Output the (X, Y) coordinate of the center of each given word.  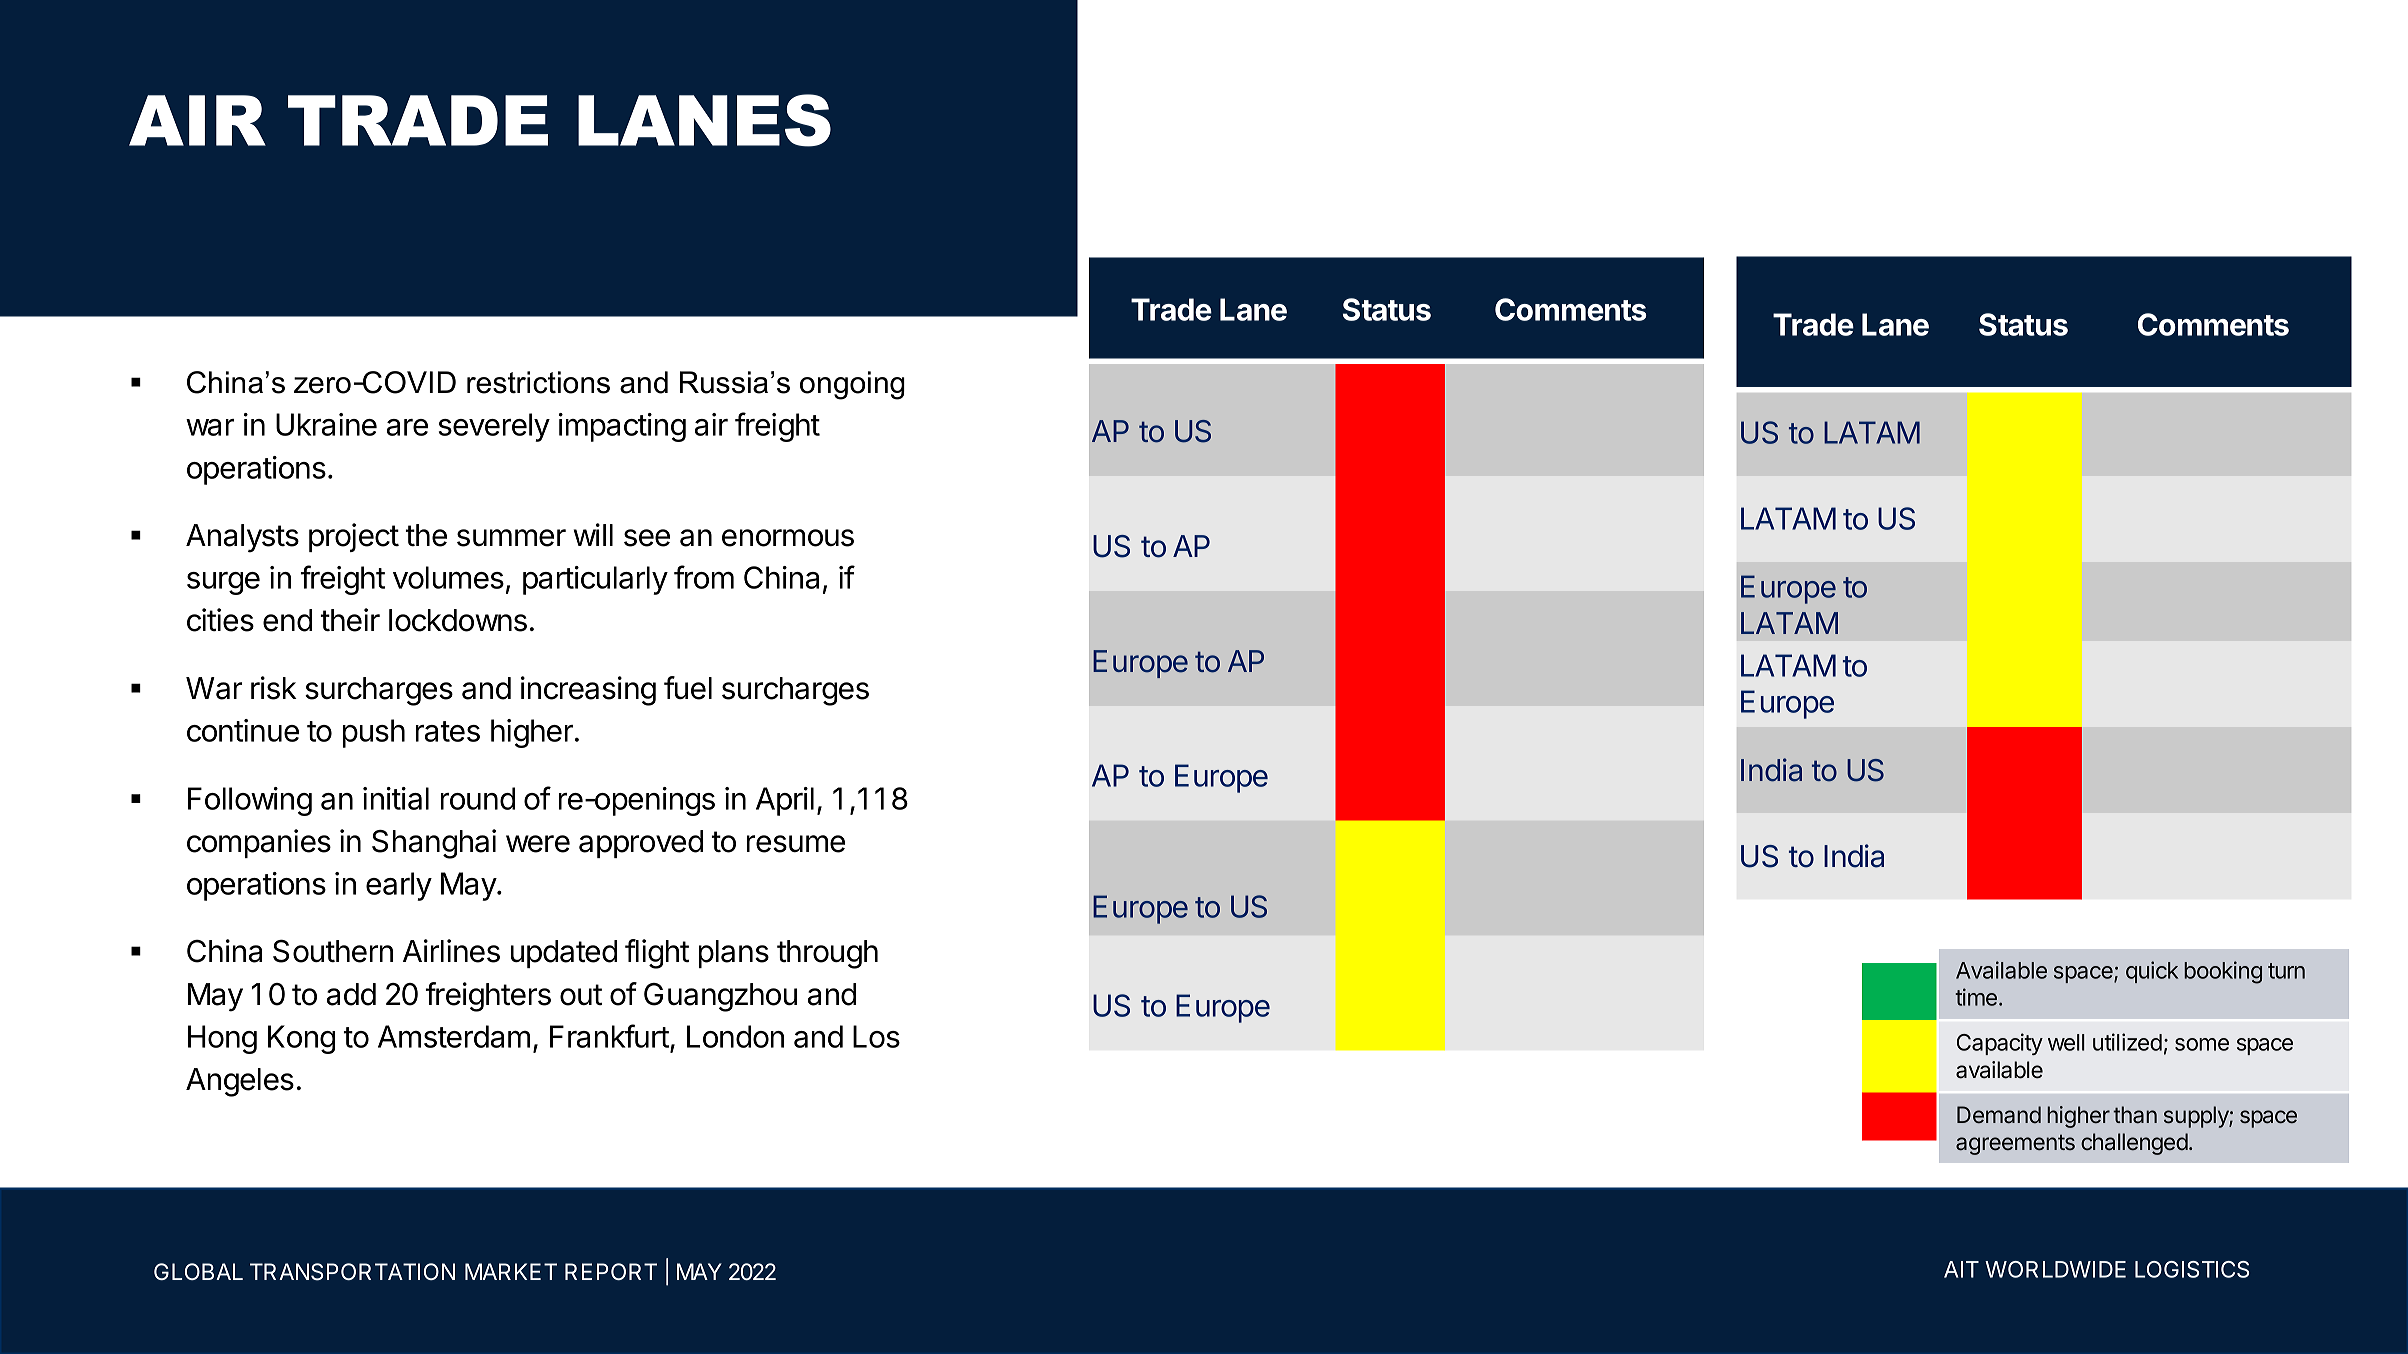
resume (796, 844)
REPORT (611, 1271)
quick (2152, 972)
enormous (788, 538)
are (407, 427)
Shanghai (434, 844)
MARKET (511, 1271)
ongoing (852, 385)
